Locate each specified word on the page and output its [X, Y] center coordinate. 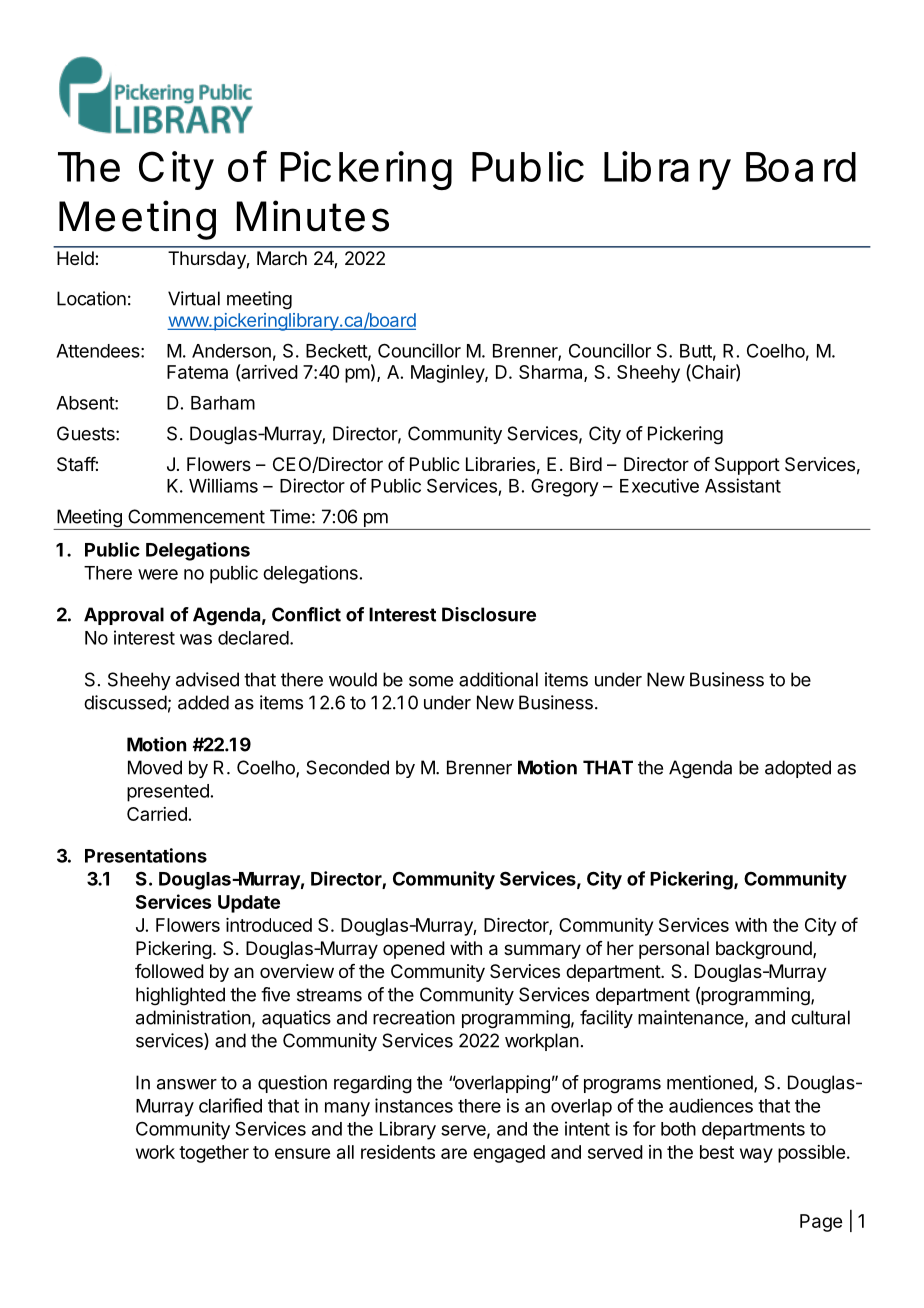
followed [169, 971]
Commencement [196, 516]
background [765, 950]
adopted [798, 769]
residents [398, 1152]
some [431, 681]
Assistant [743, 485]
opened [414, 950]
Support [747, 466]
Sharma [552, 373]
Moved [155, 767]
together [214, 1154]
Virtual [194, 298]
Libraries [500, 464]
